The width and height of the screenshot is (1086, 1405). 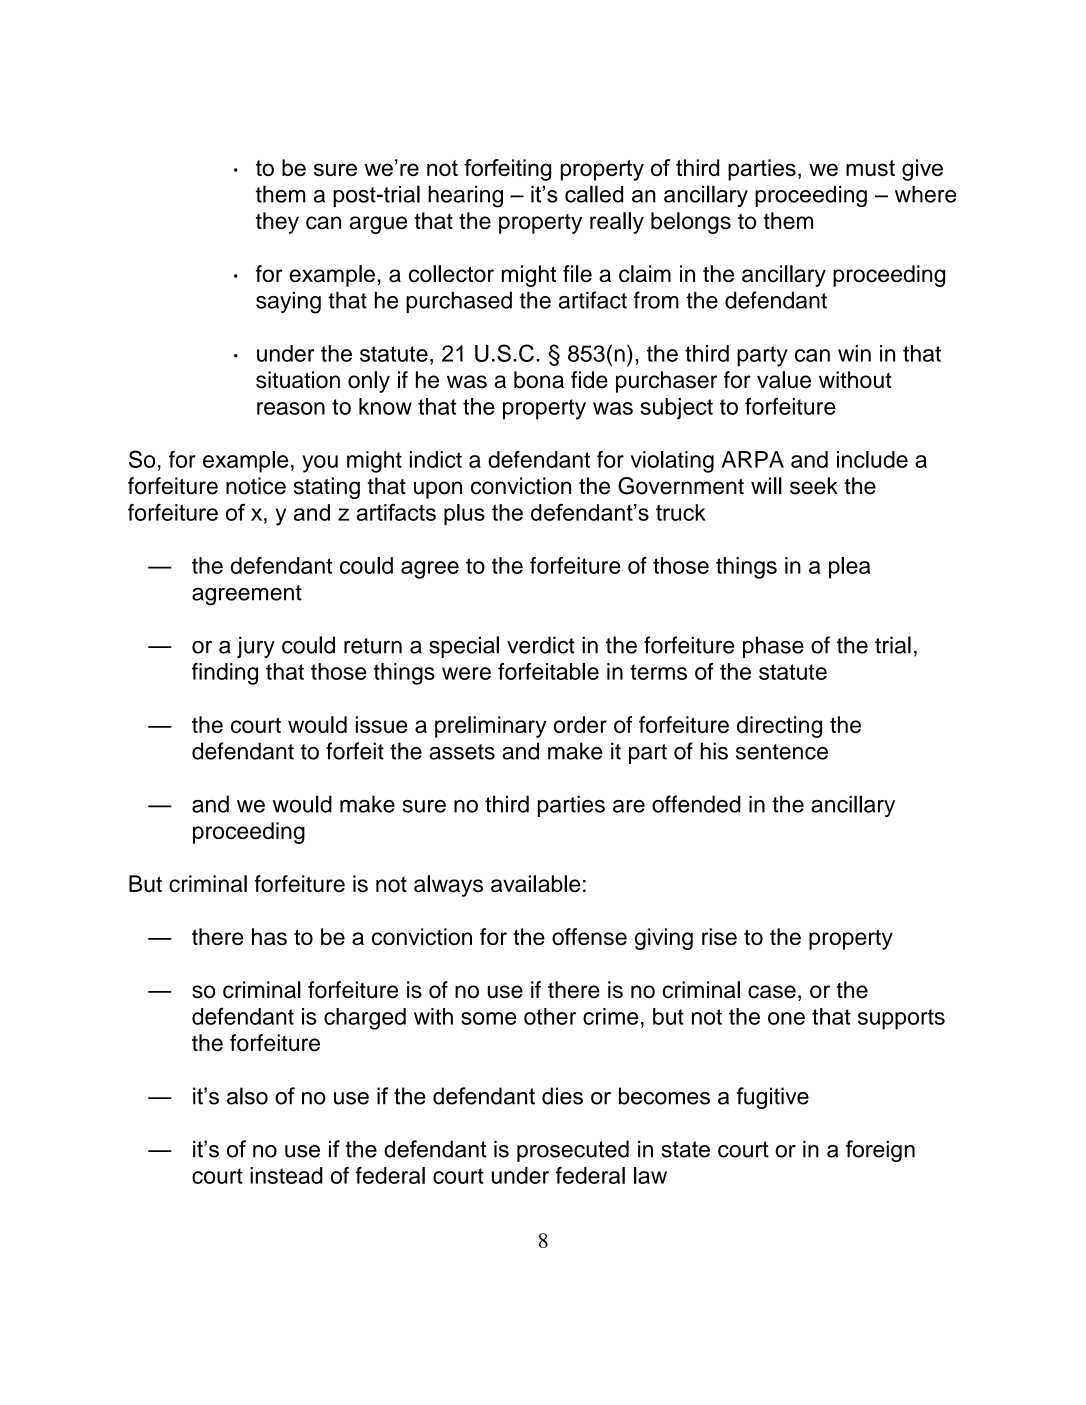 What do you see at coordinates (541, 645) in the screenshot?
I see `verdict` at bounding box center [541, 645].
